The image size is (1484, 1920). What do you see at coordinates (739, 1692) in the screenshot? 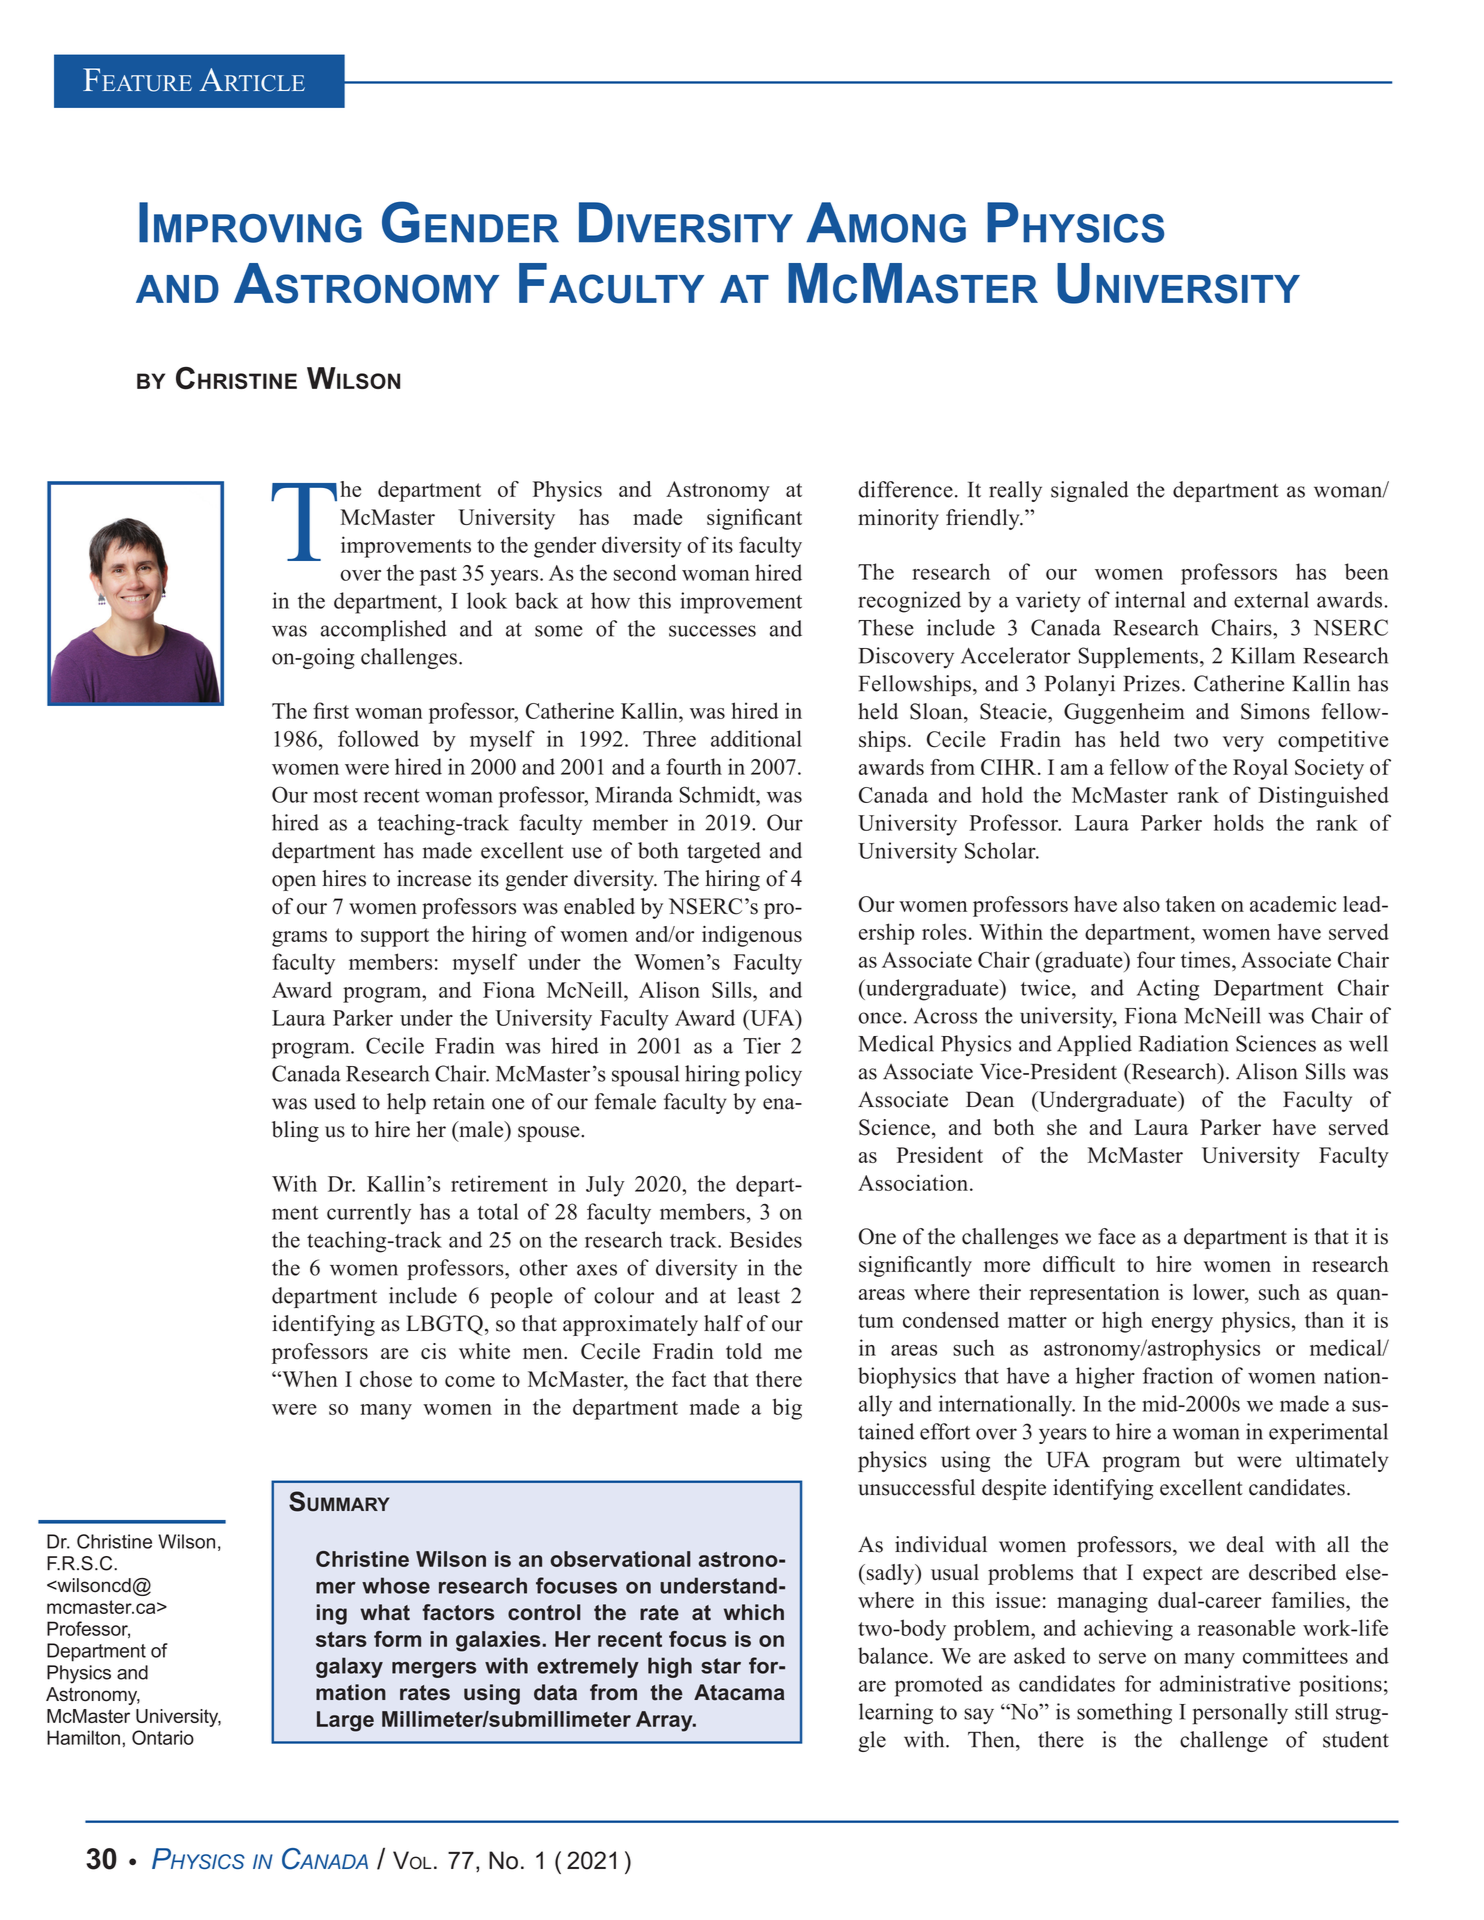
I see `Atacama` at bounding box center [739, 1692].
